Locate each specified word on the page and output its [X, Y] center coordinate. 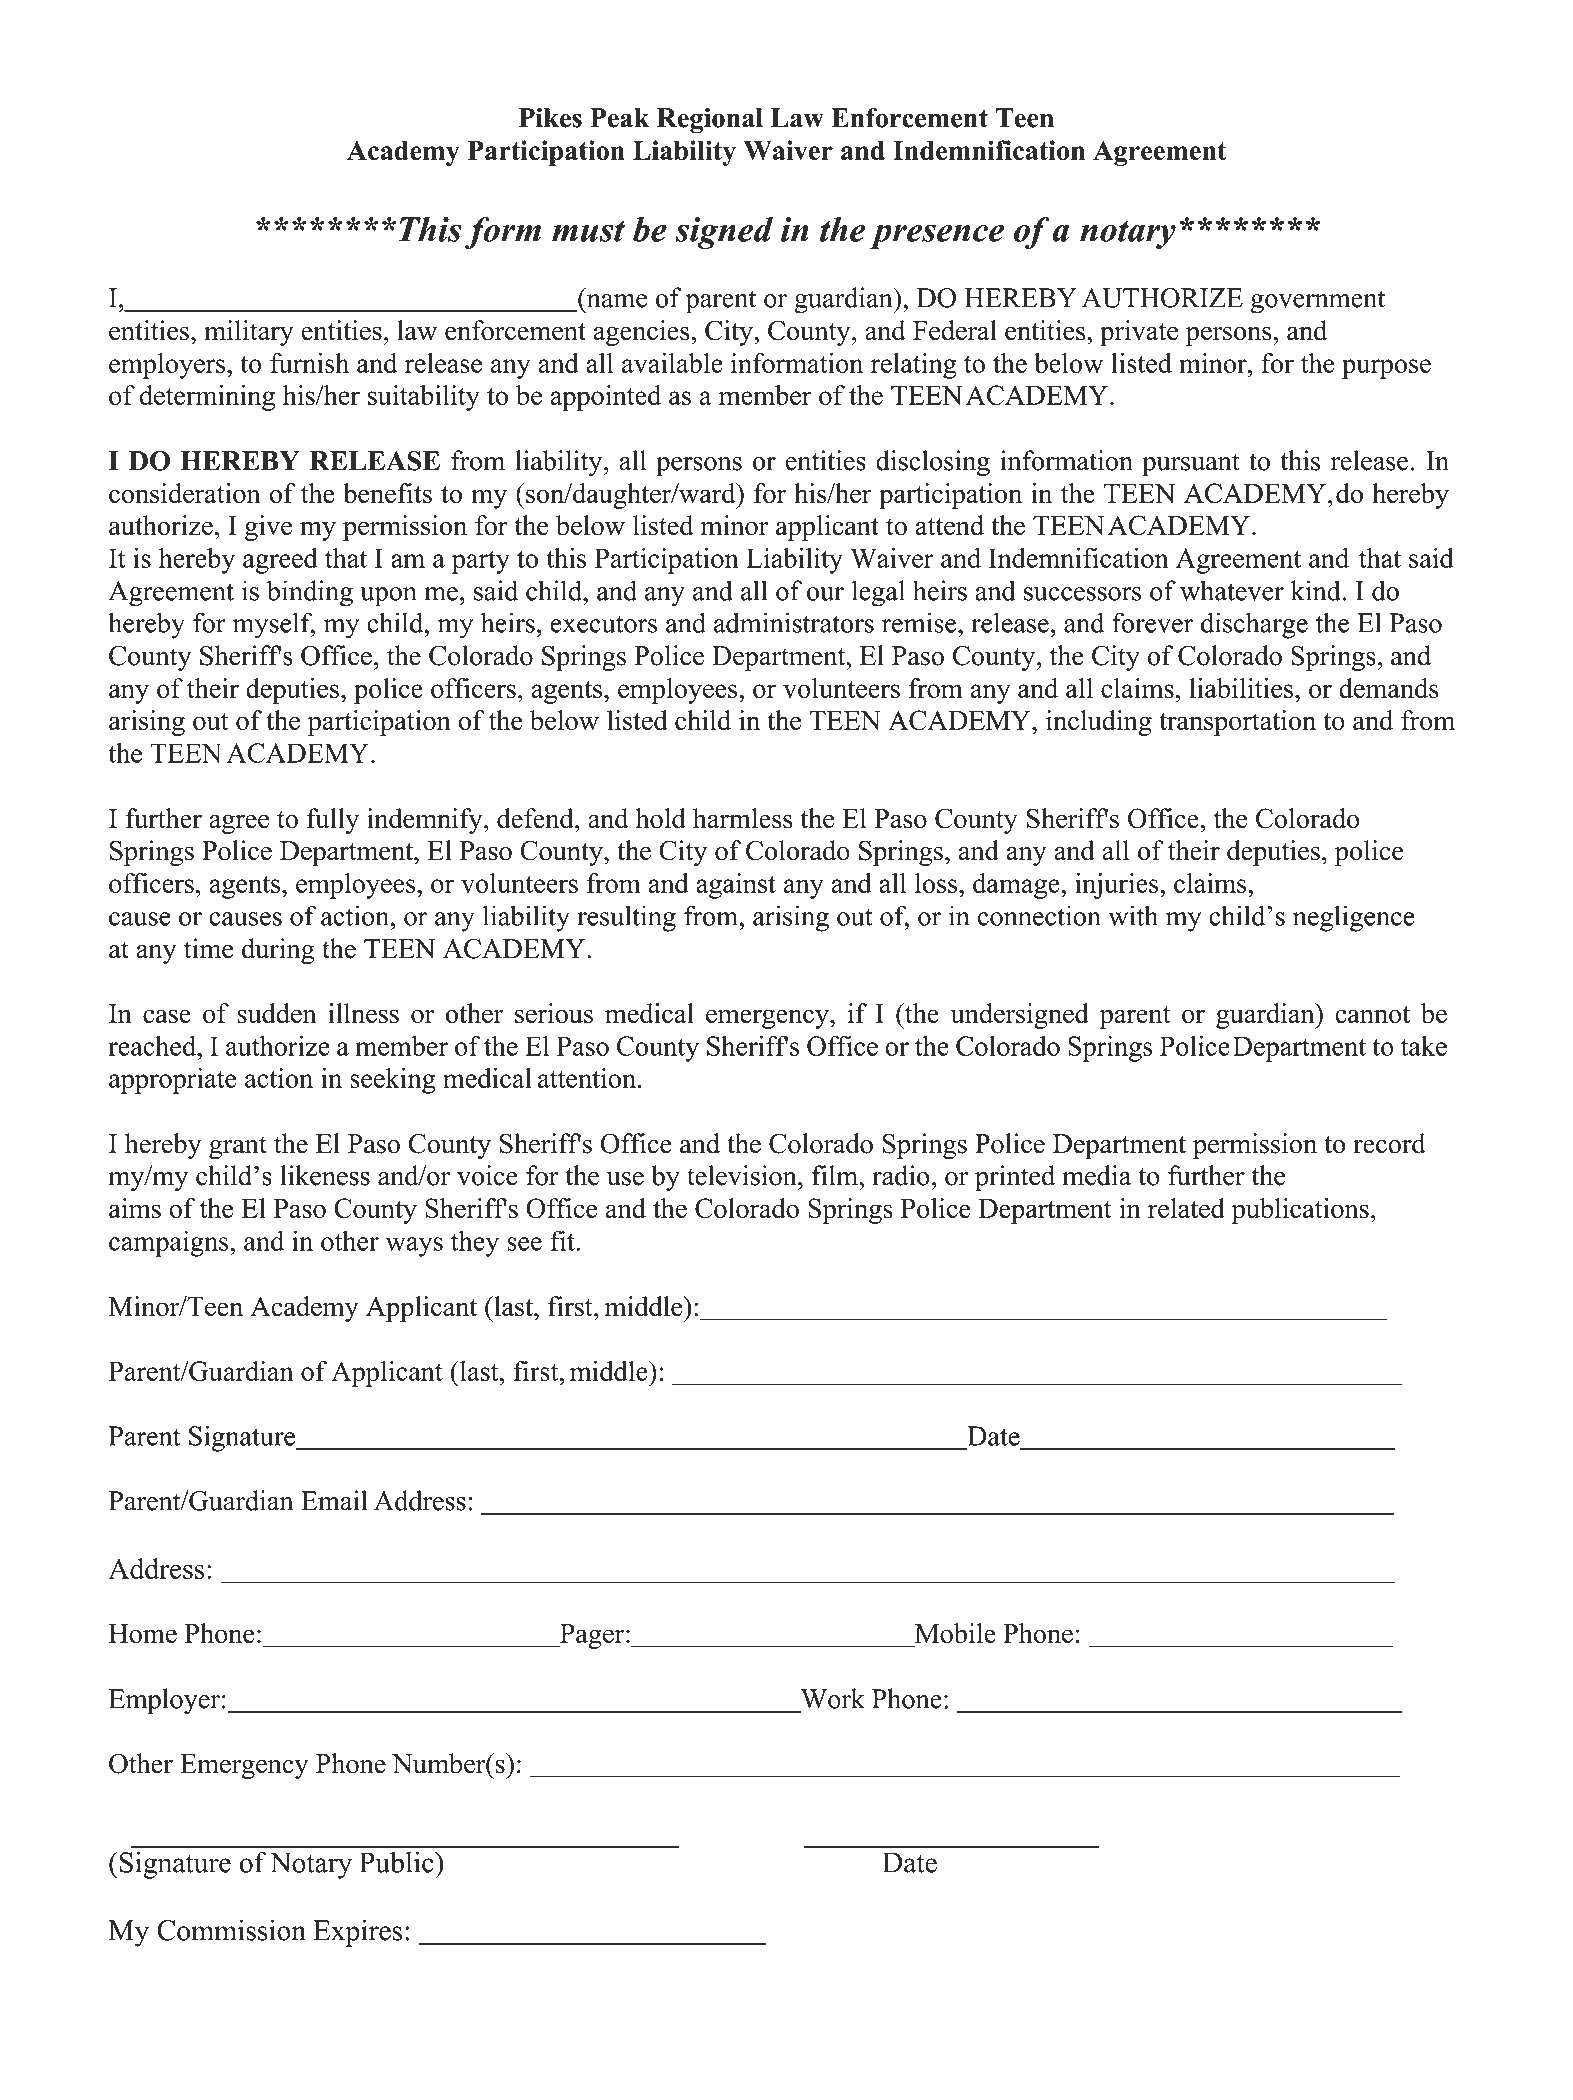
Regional [710, 121]
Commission [231, 1930]
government [1318, 302]
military [249, 333]
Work [833, 1698]
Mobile [954, 1634]
